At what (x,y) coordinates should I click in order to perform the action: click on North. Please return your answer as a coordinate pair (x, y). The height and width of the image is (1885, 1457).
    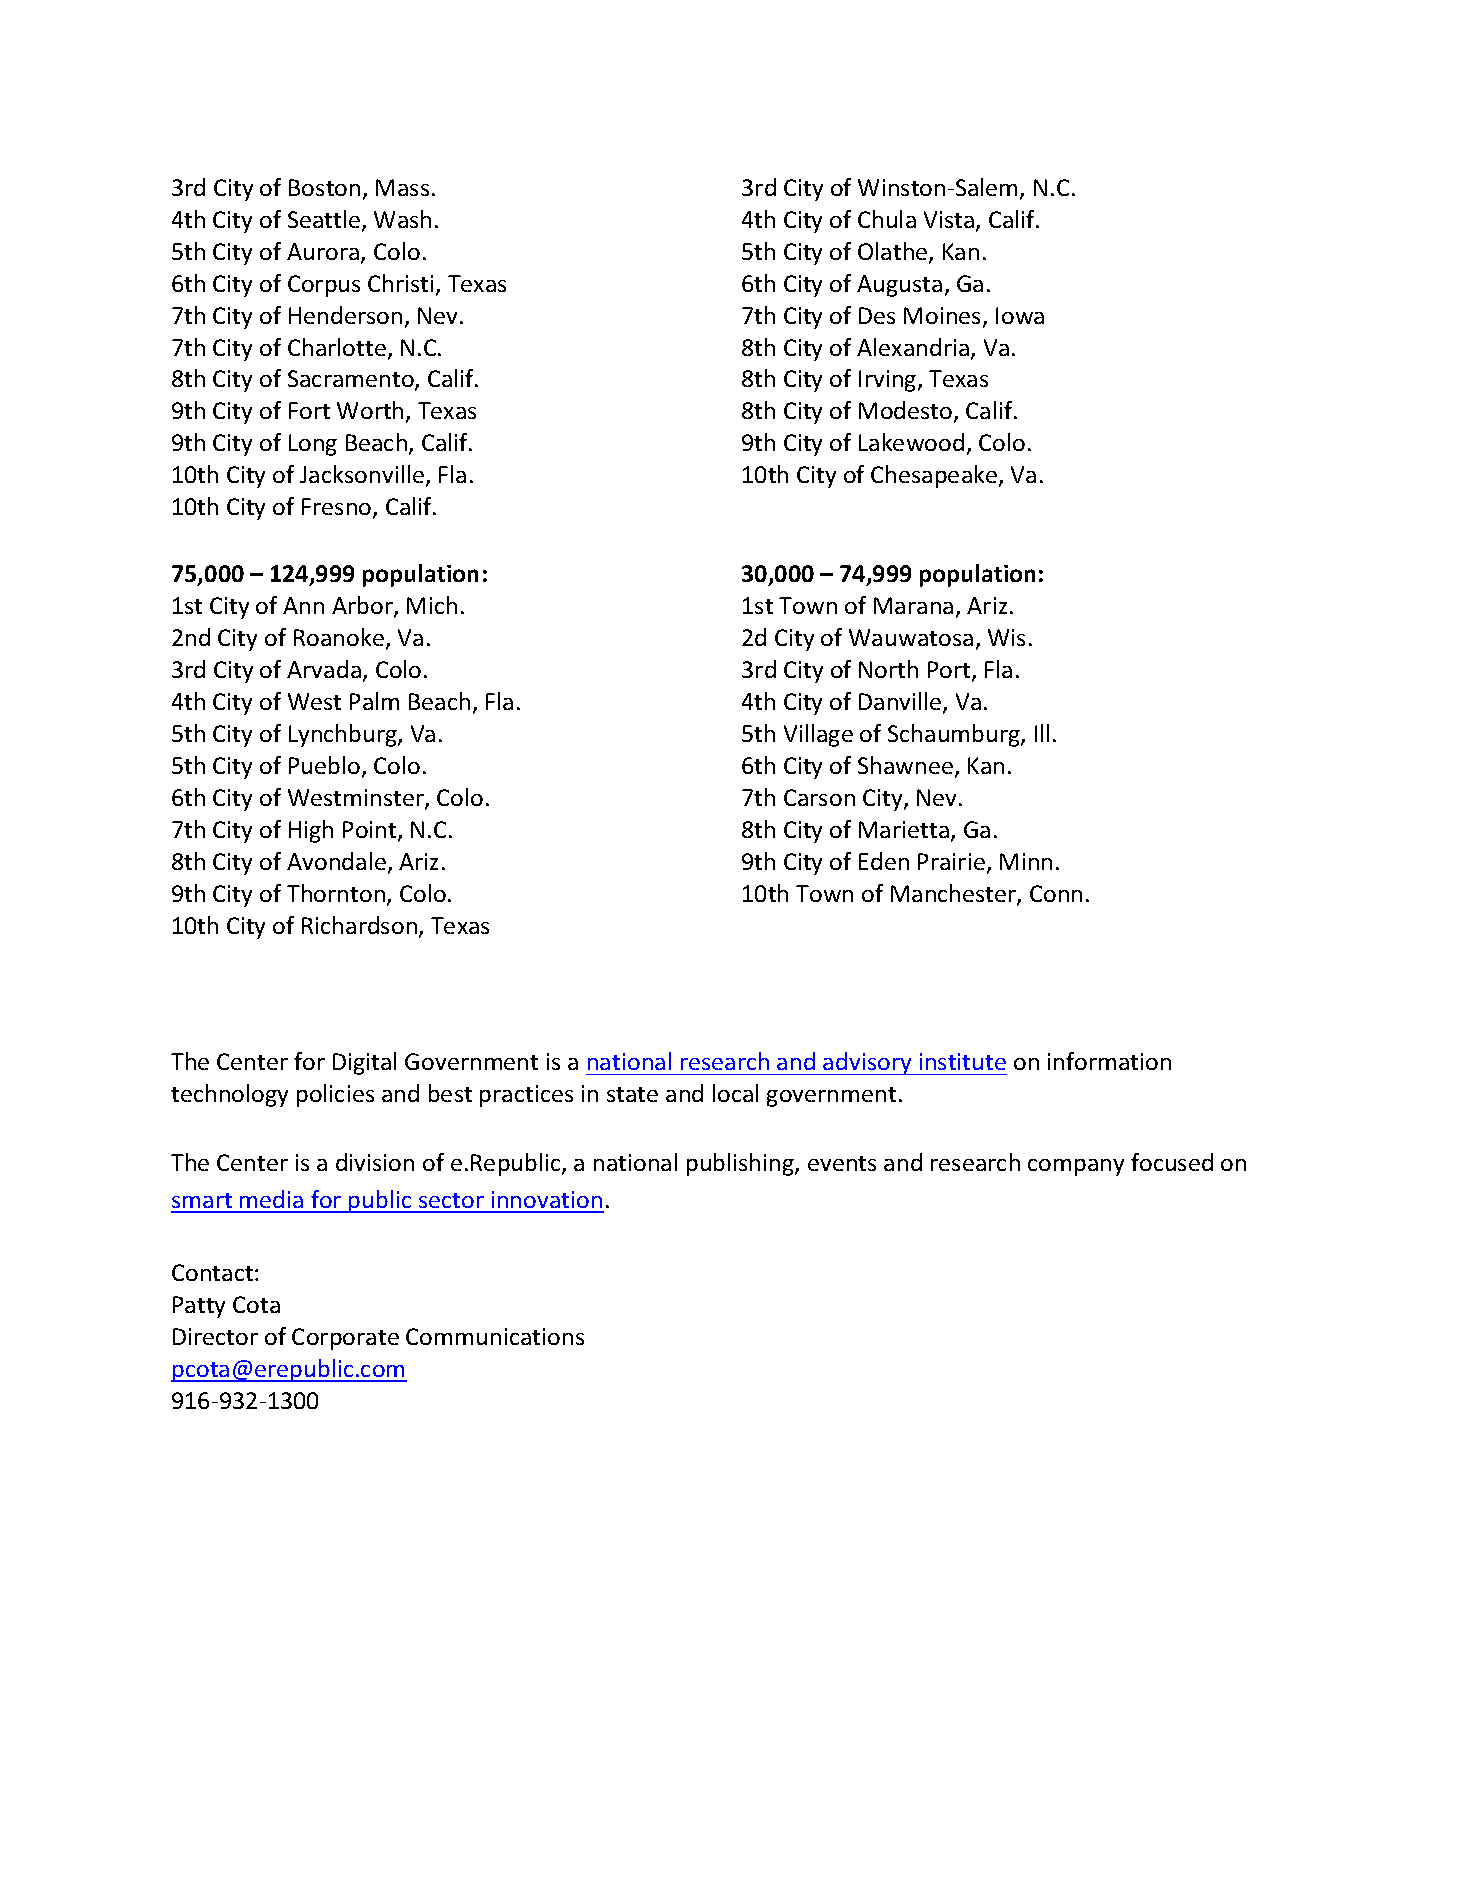
    Looking at the image, I should click on (888, 669).
